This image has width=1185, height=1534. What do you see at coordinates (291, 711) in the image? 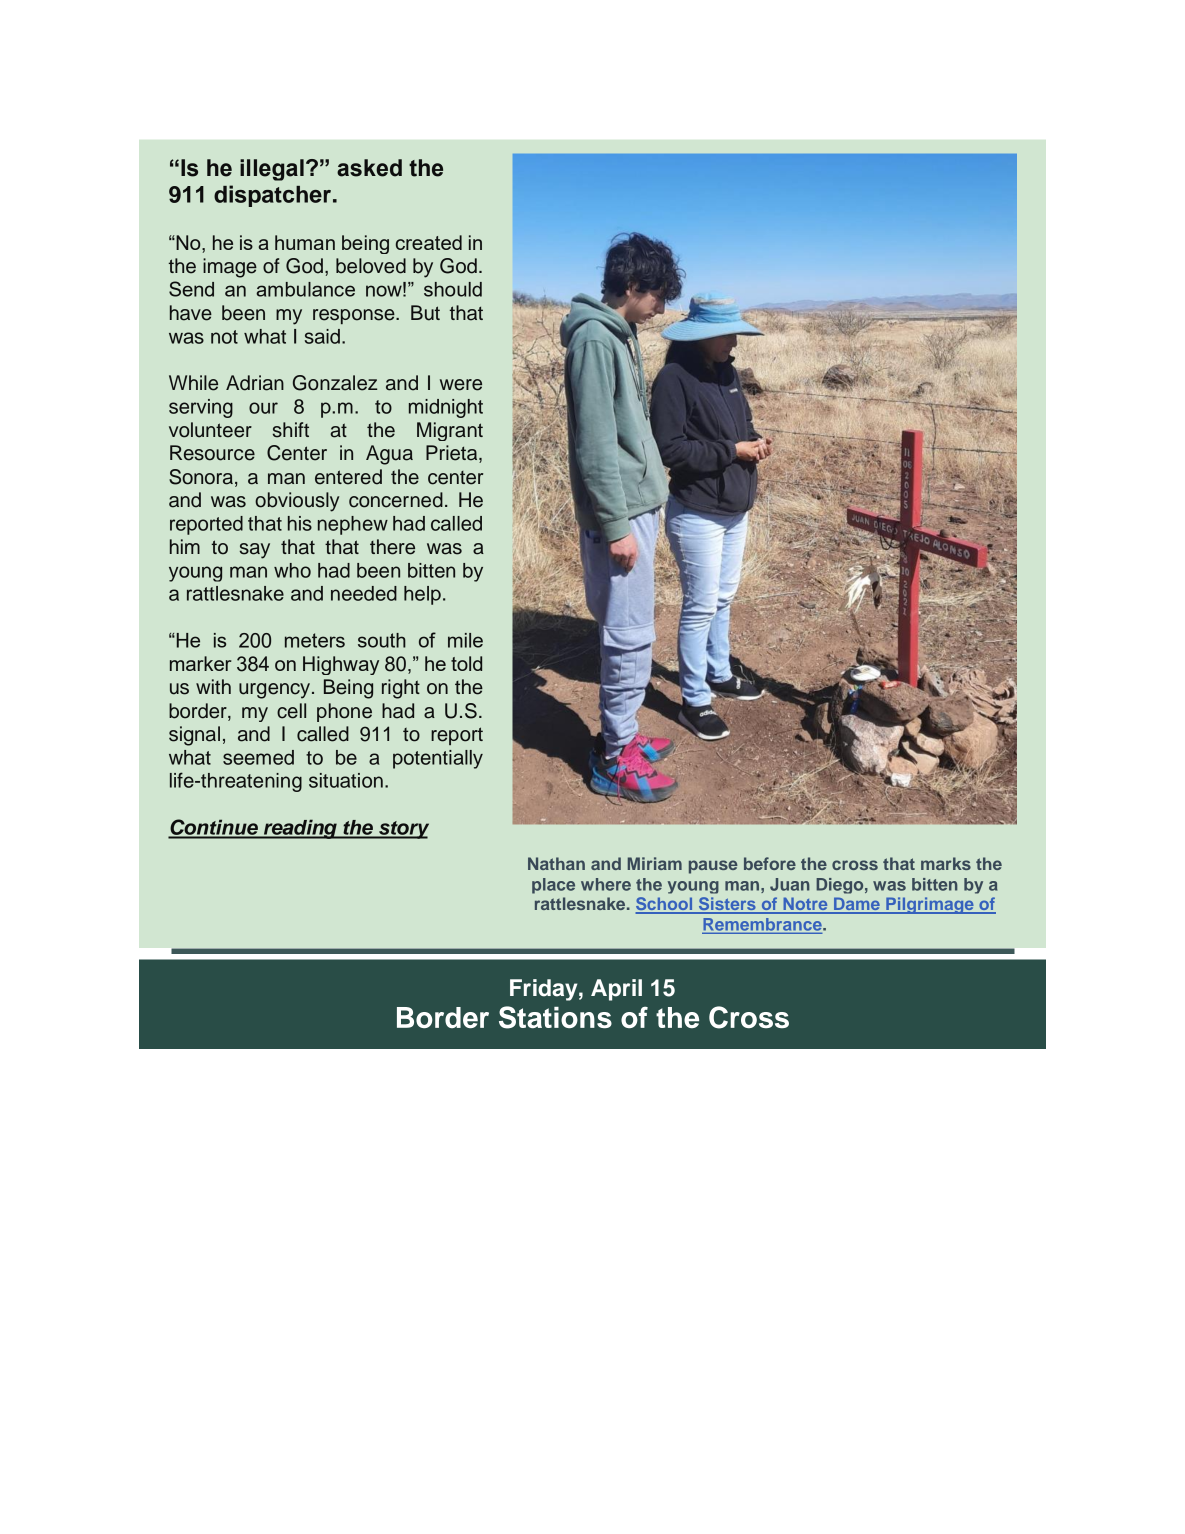
I see `cell` at bounding box center [291, 711].
